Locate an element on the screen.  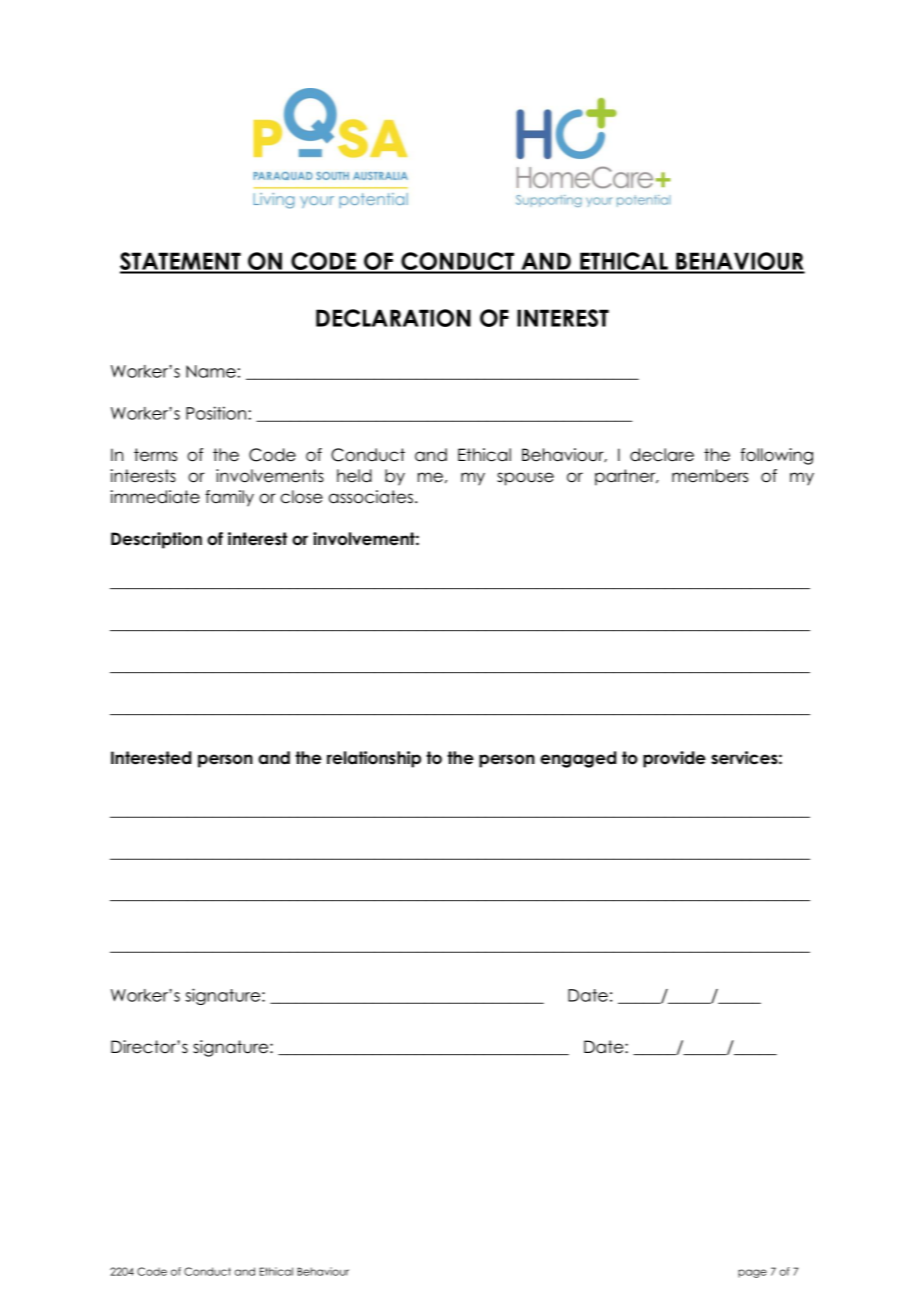
declare is located at coordinates (662, 455).
